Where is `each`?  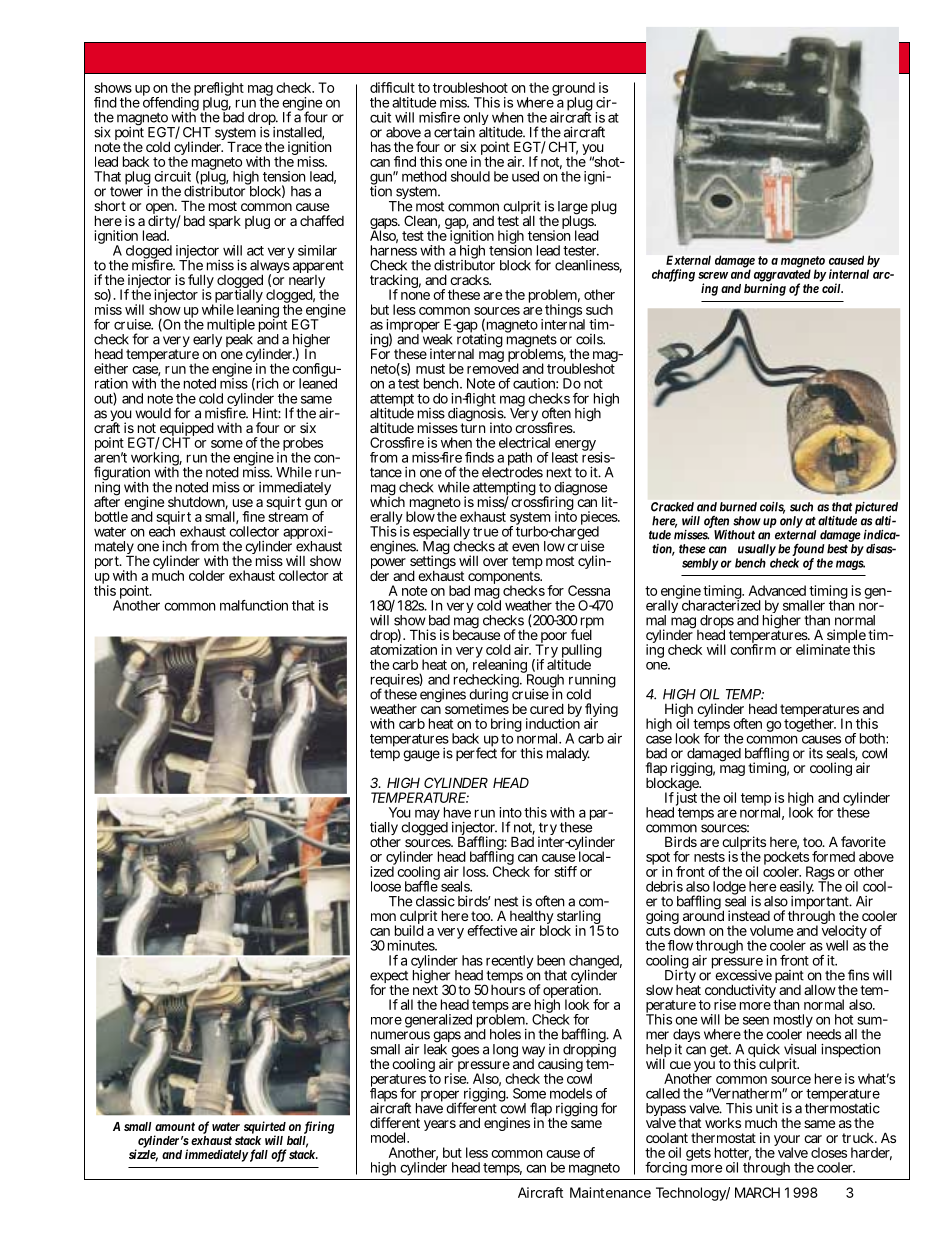 each is located at coordinates (162, 530).
